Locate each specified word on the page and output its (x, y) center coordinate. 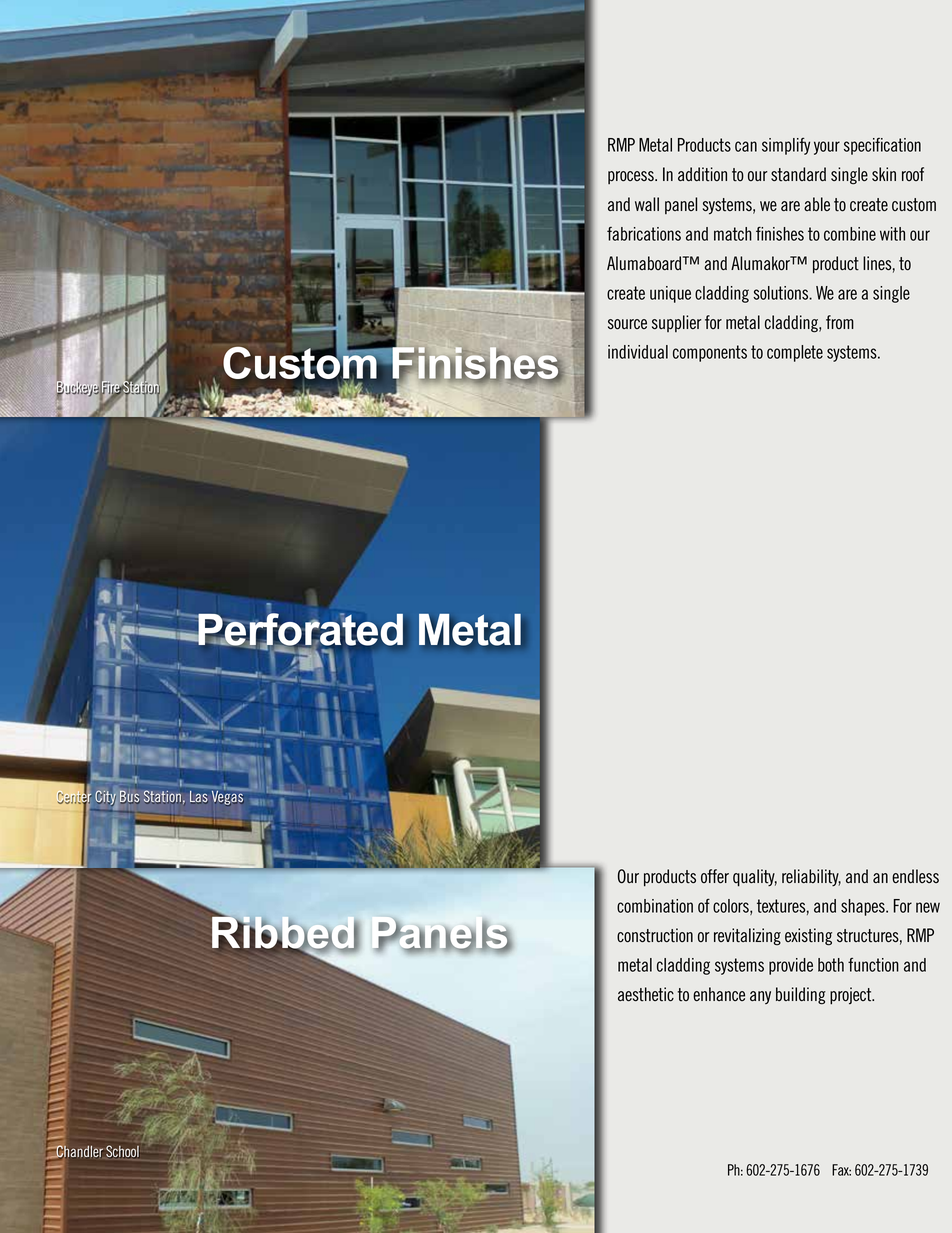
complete (795, 353)
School (122, 1151)
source (627, 324)
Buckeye (78, 388)
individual (638, 352)
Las (199, 797)
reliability (811, 877)
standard (798, 174)
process (632, 177)
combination (655, 906)
